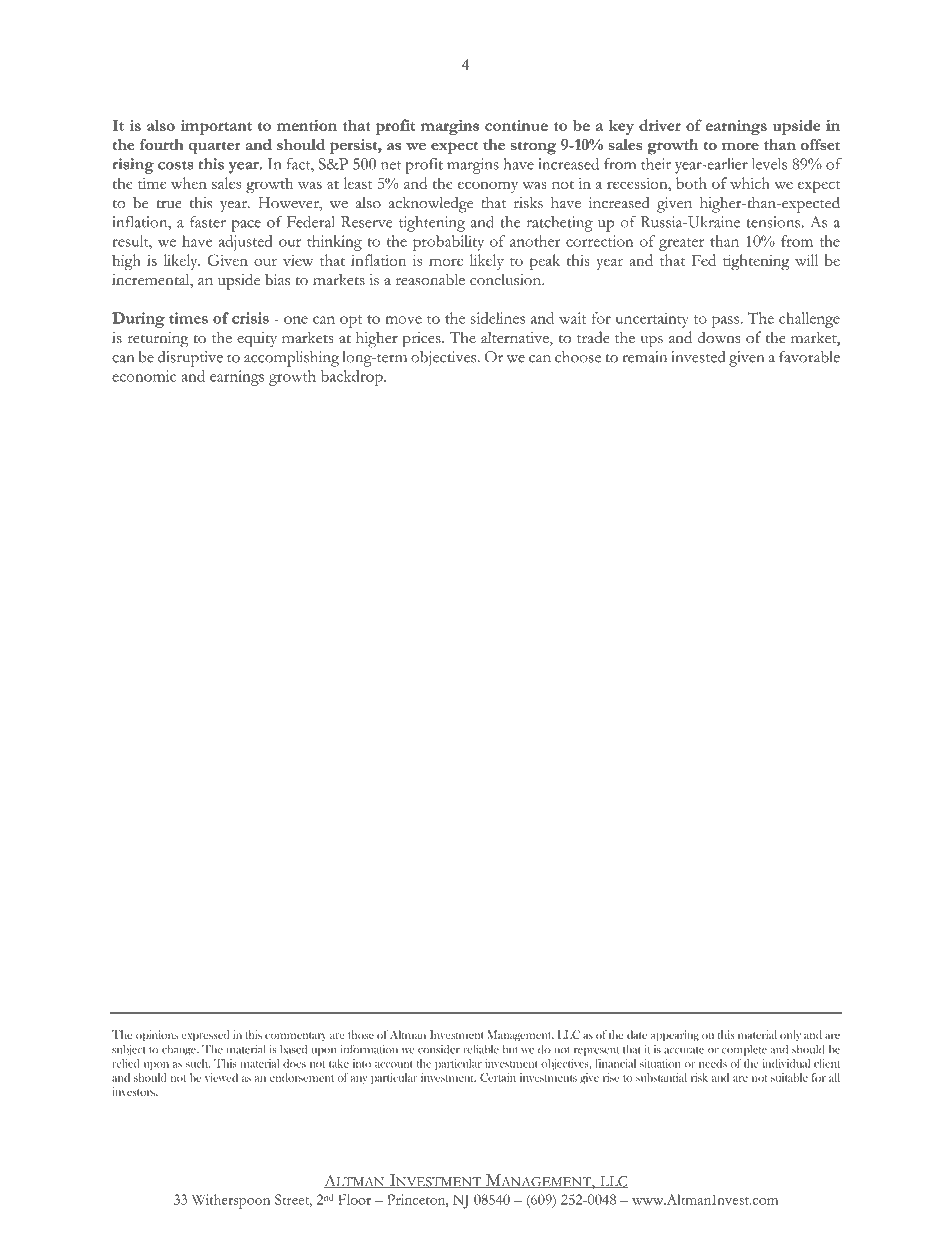 The width and height of the screenshot is (952, 1233). I want to click on only, so click(790, 1035).
